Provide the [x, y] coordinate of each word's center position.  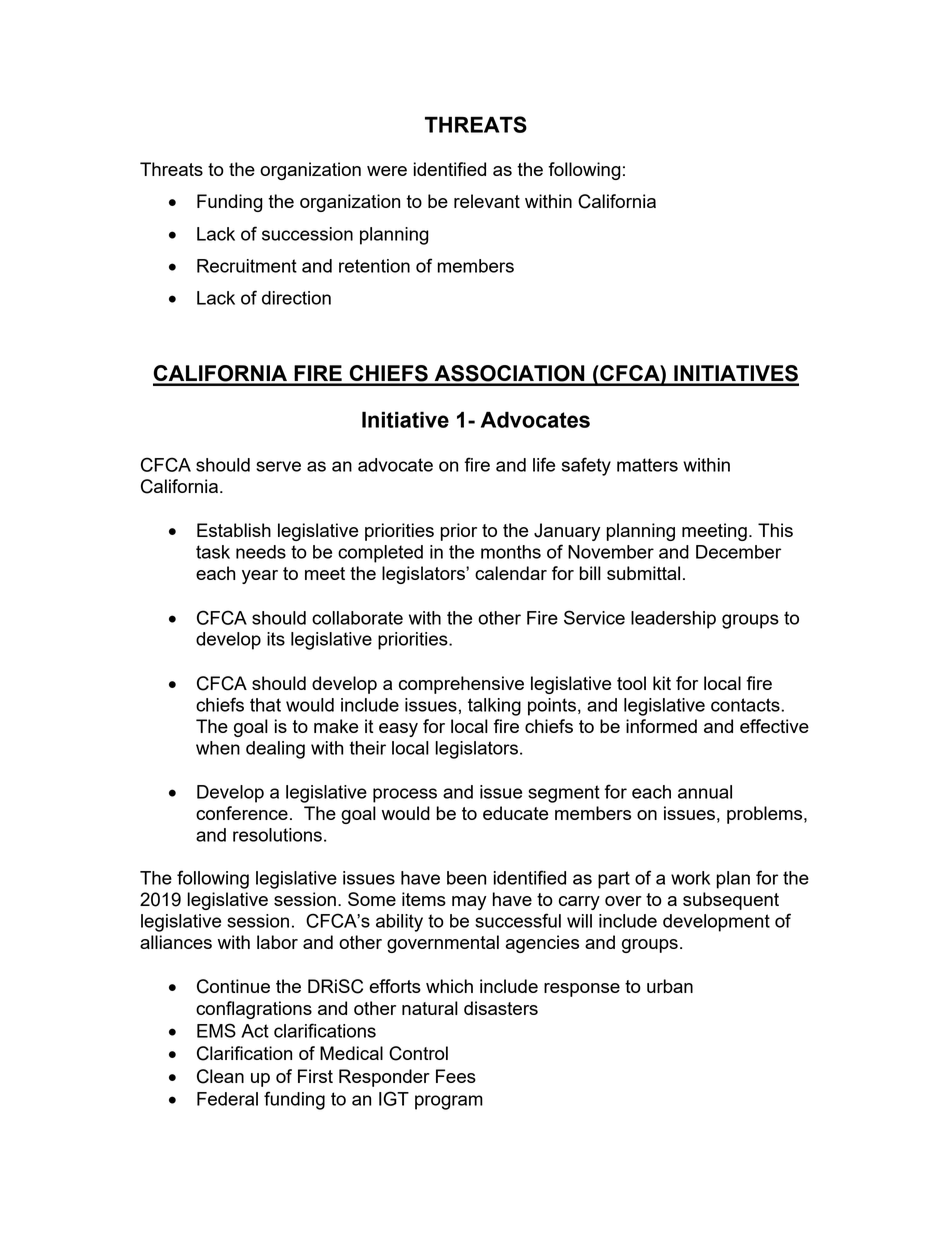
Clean [220, 1076]
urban [670, 986]
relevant [487, 201]
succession [307, 234]
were [387, 171]
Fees [456, 1076]
